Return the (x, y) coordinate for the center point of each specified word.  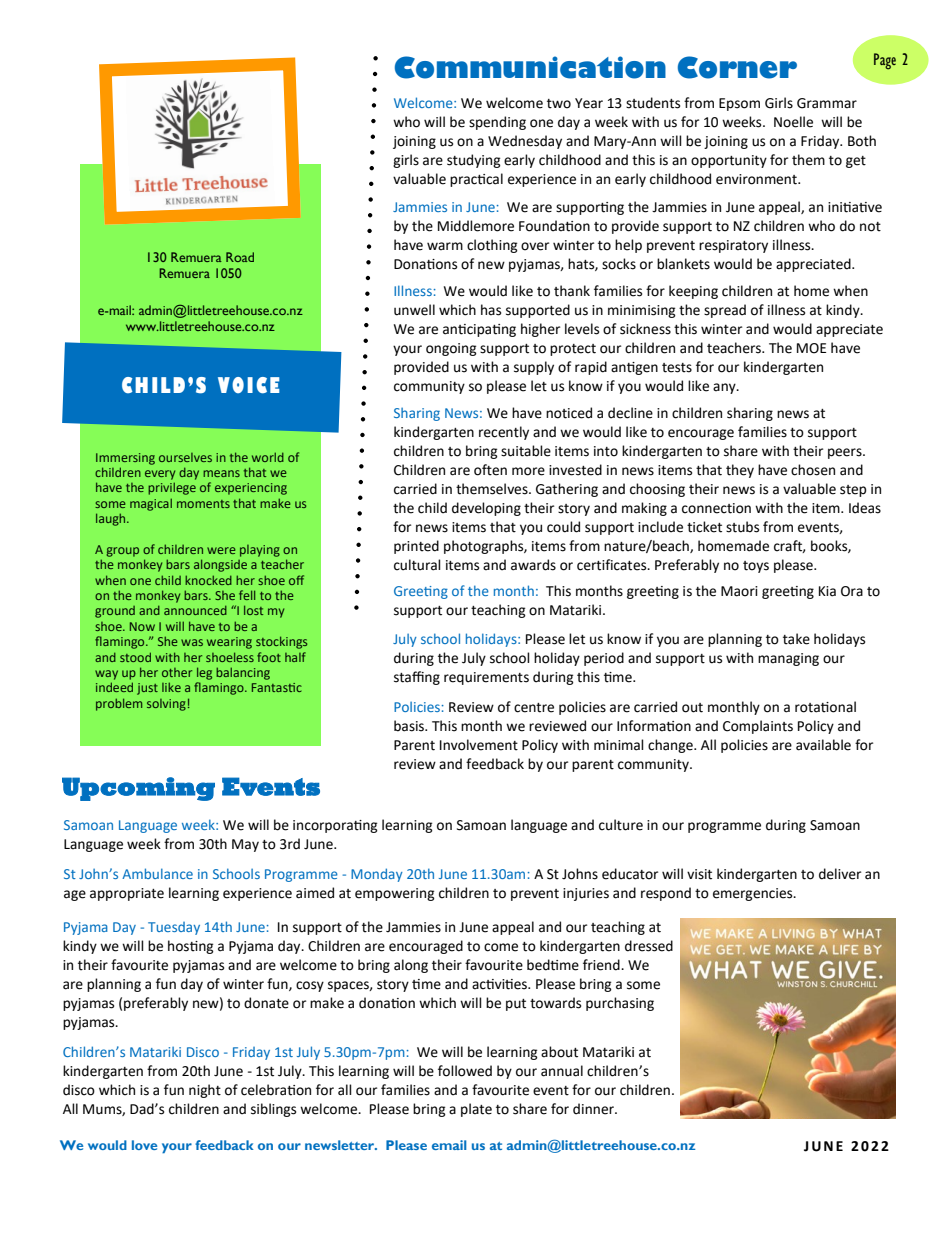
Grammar (827, 103)
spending (497, 123)
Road (240, 257)
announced (195, 610)
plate (476, 1110)
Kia (827, 591)
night (205, 1091)
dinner (594, 1109)
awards (533, 565)
